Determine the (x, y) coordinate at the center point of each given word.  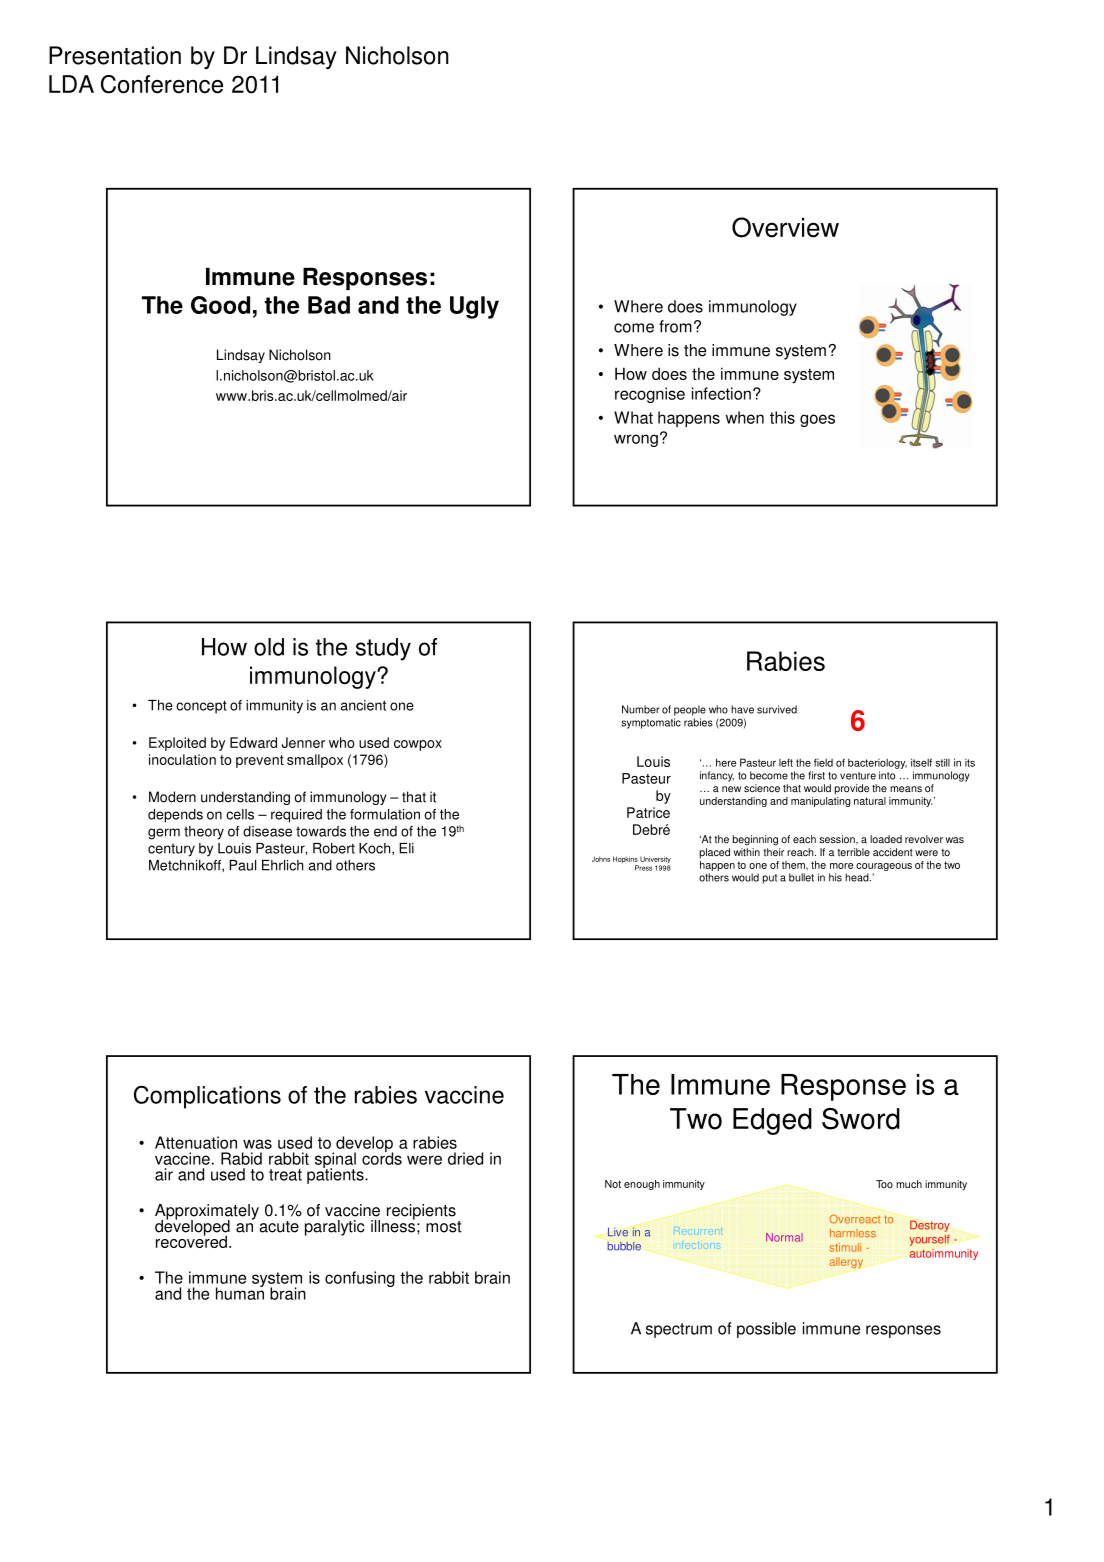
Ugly (474, 307)
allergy (846, 1262)
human (240, 1292)
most (443, 1227)
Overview (785, 227)
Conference (162, 84)
